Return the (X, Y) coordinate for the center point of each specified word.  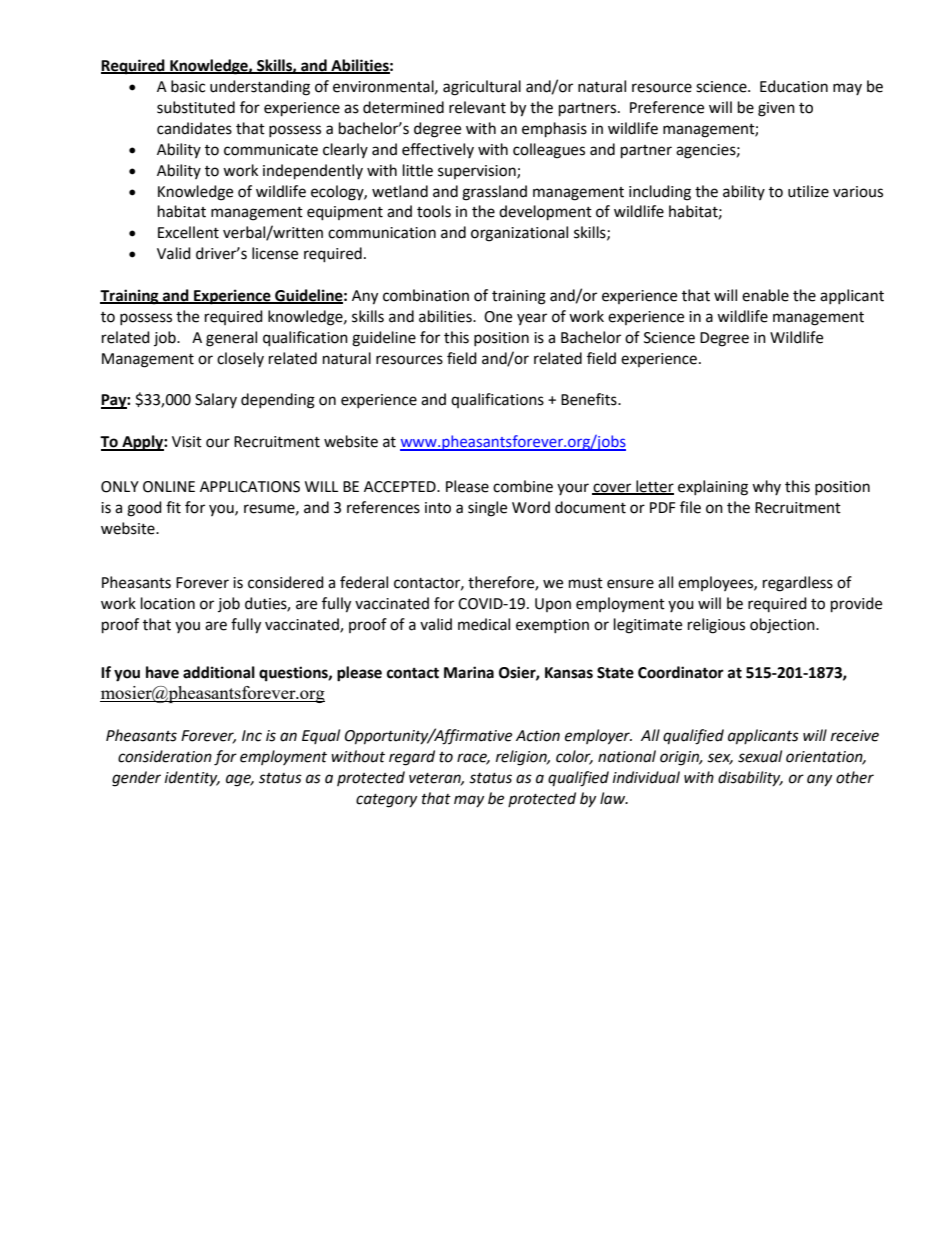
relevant (477, 107)
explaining (713, 488)
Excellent (188, 232)
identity (192, 778)
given (776, 109)
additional (219, 672)
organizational (519, 234)
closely (240, 359)
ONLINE (169, 487)
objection (783, 626)
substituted (196, 107)
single (487, 509)
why (766, 487)
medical (484, 624)
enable (765, 295)
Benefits (590, 399)
